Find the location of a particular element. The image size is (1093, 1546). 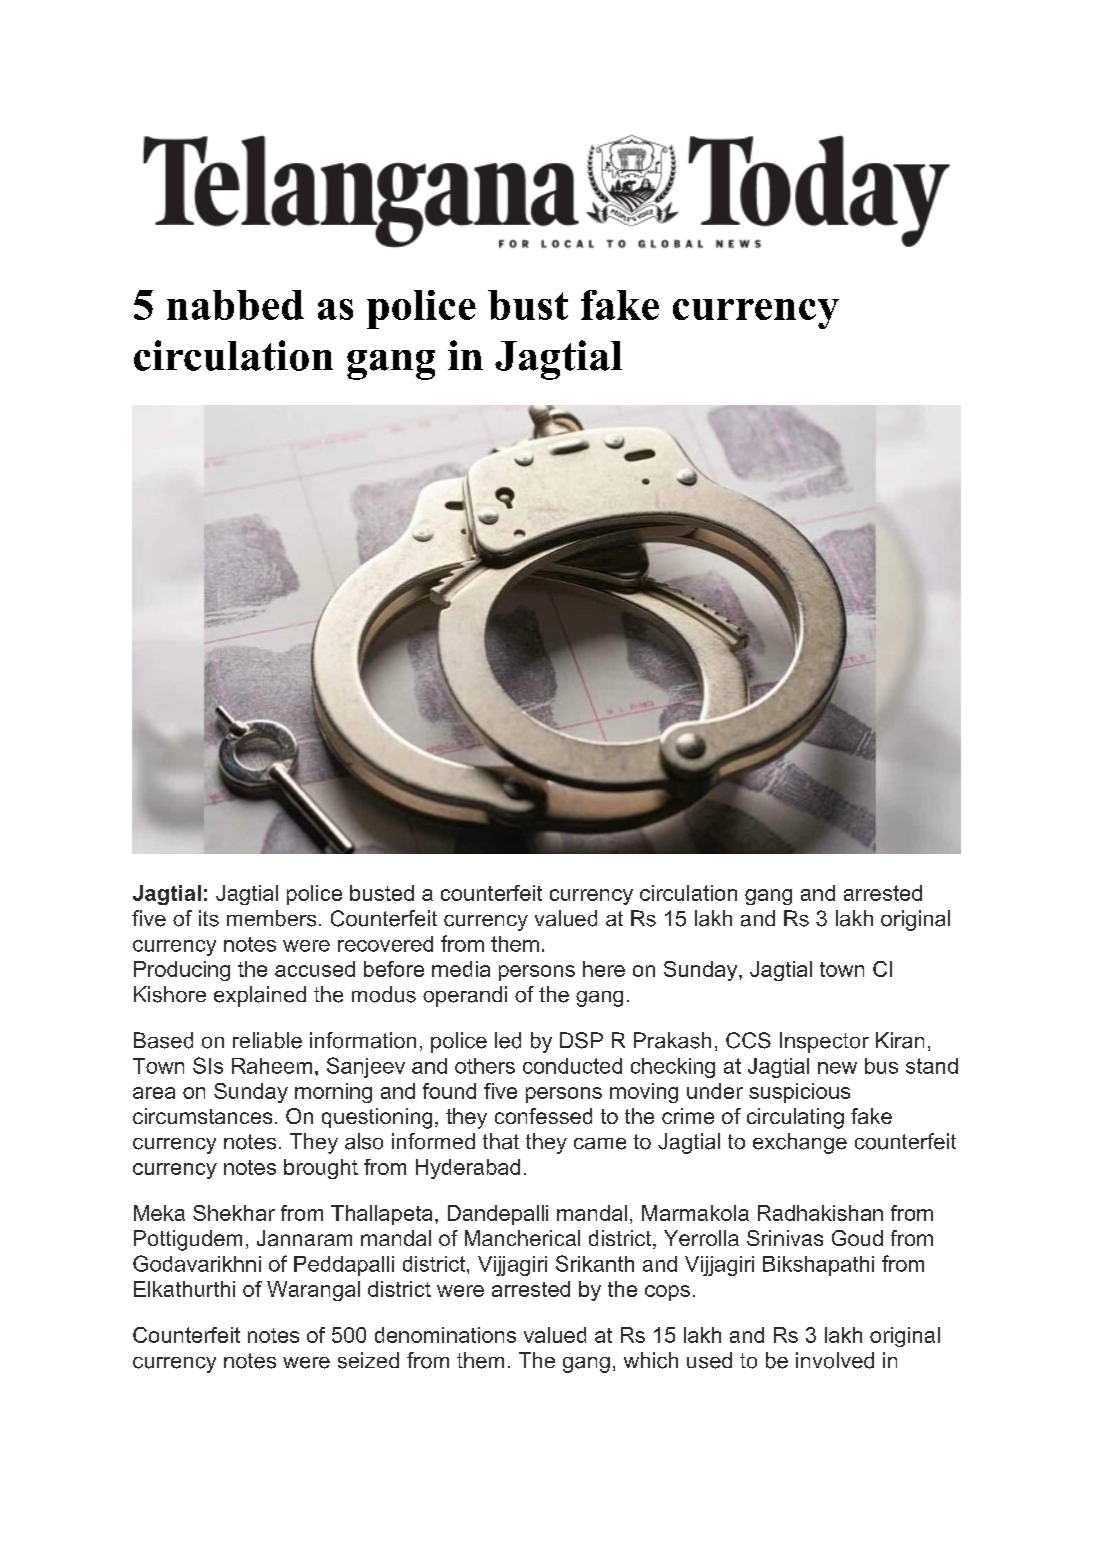

Inspector is located at coordinates (824, 1042).
